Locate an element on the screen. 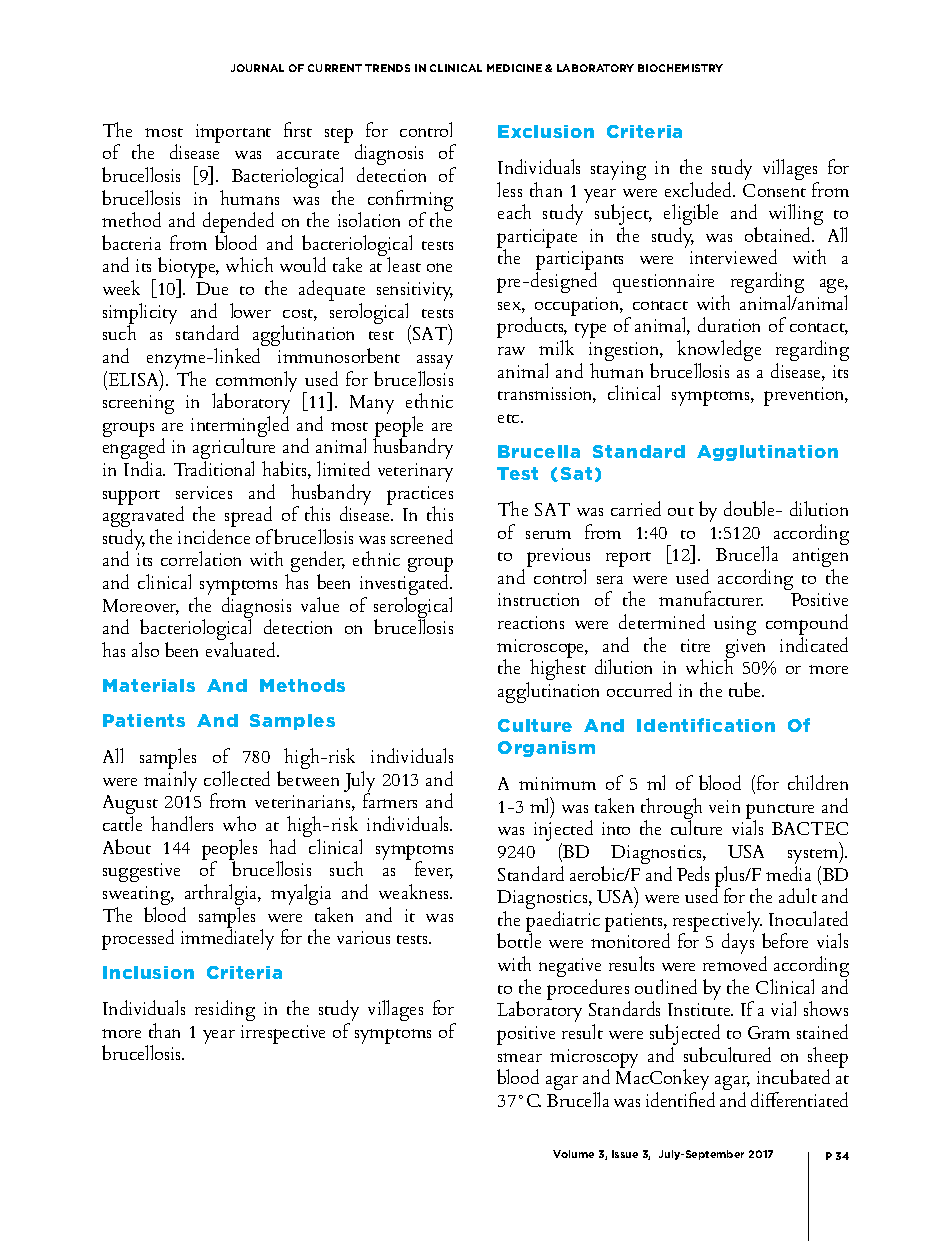  handlers is located at coordinates (182, 823).
